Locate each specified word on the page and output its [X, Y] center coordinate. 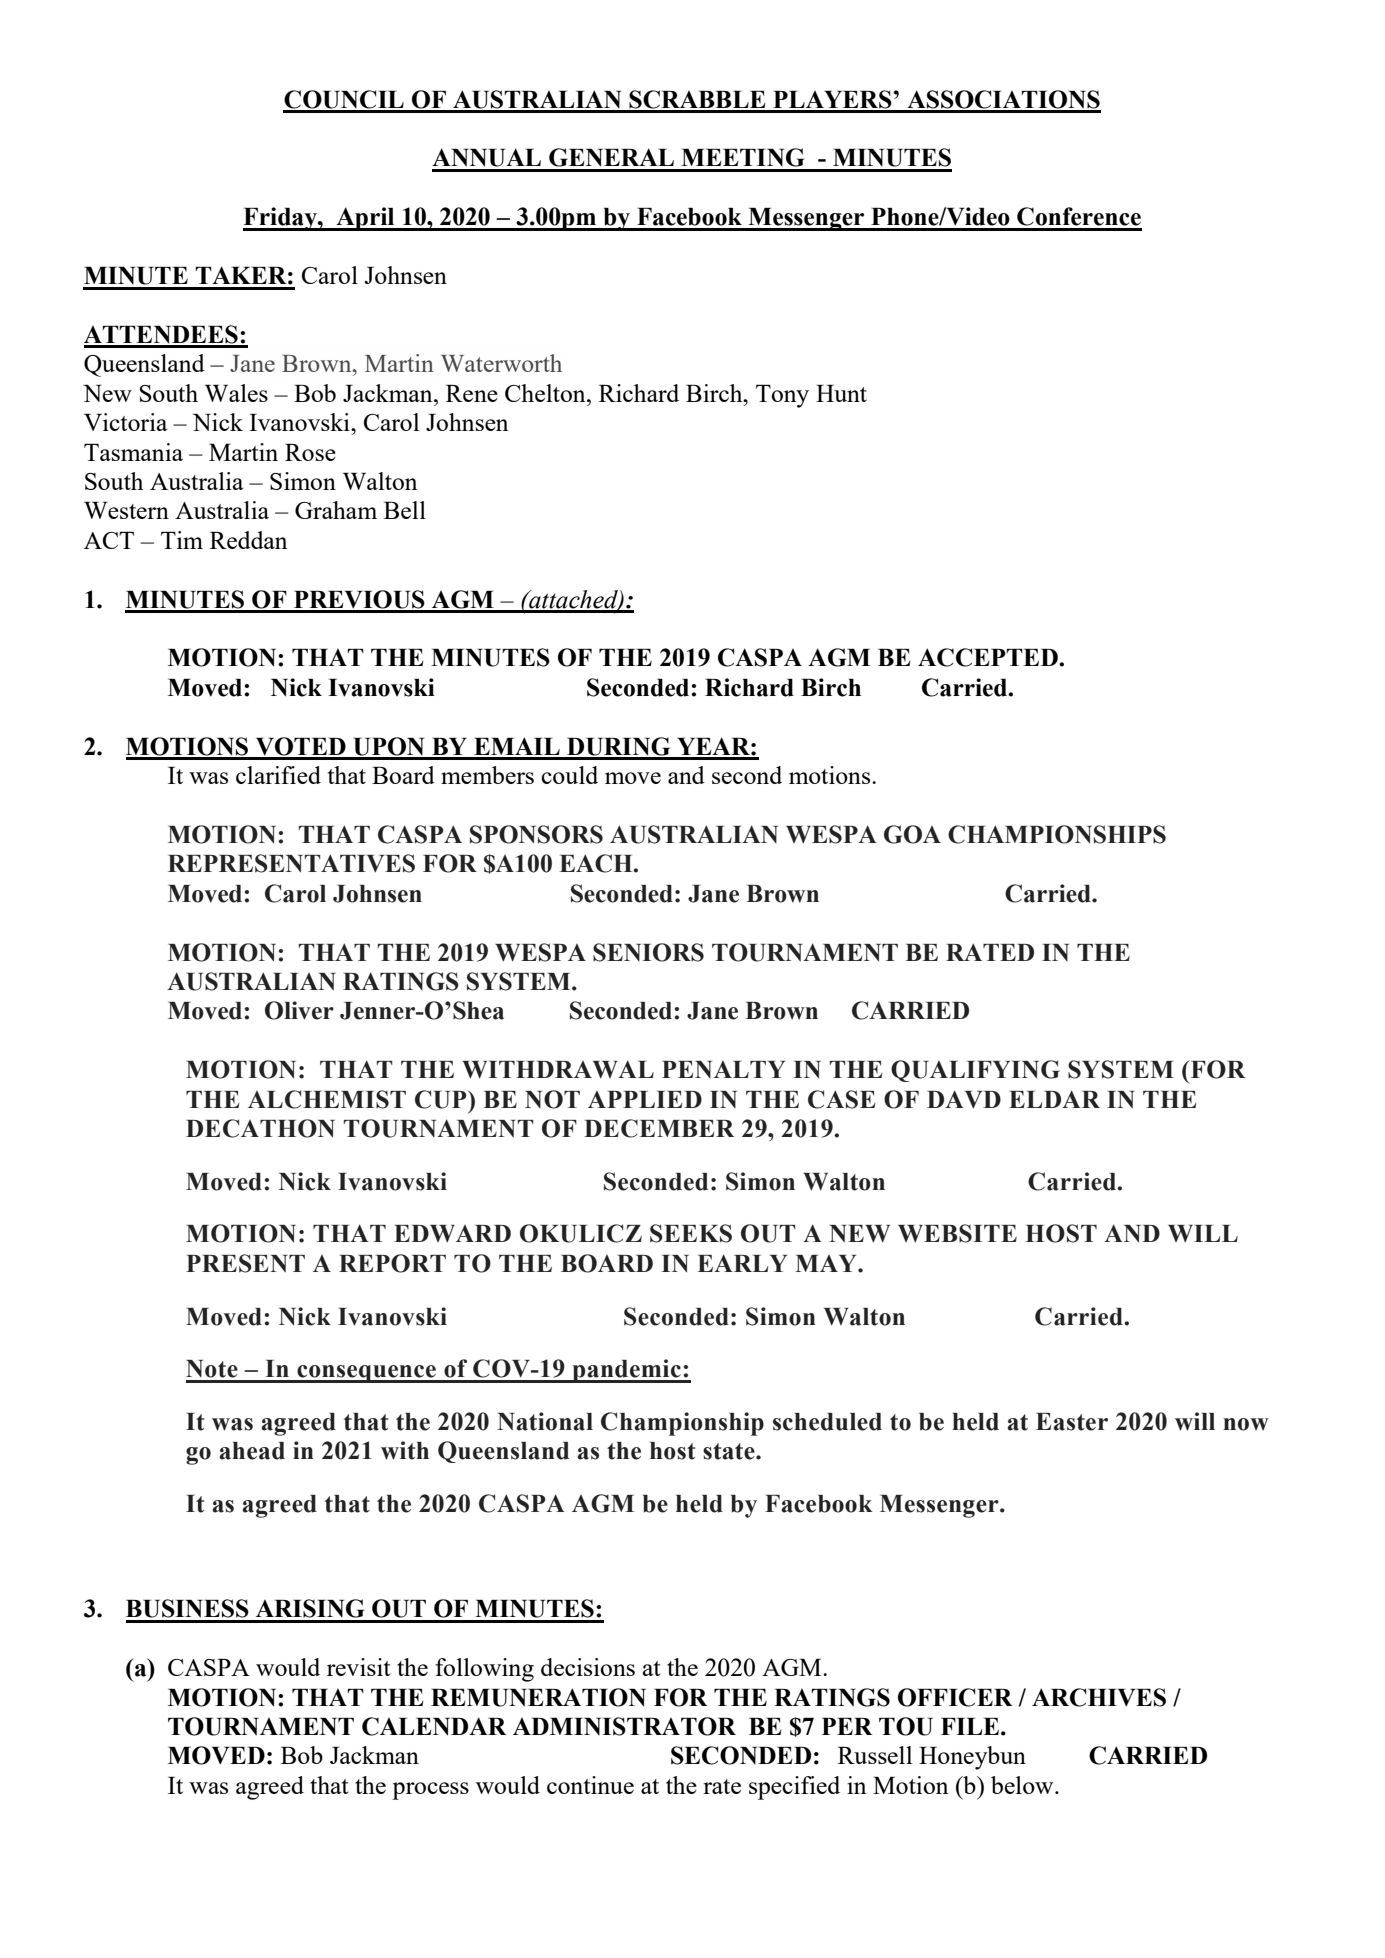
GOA [912, 834]
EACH [597, 863]
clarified [278, 775]
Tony [782, 396]
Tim [182, 540]
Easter [1072, 1422]
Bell [405, 510]
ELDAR [1054, 1099]
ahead [252, 1451]
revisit [358, 1667]
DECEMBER [659, 1128]
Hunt [841, 393]
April [365, 219]
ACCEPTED [989, 657]
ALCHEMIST [327, 1099]
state [730, 1451]
